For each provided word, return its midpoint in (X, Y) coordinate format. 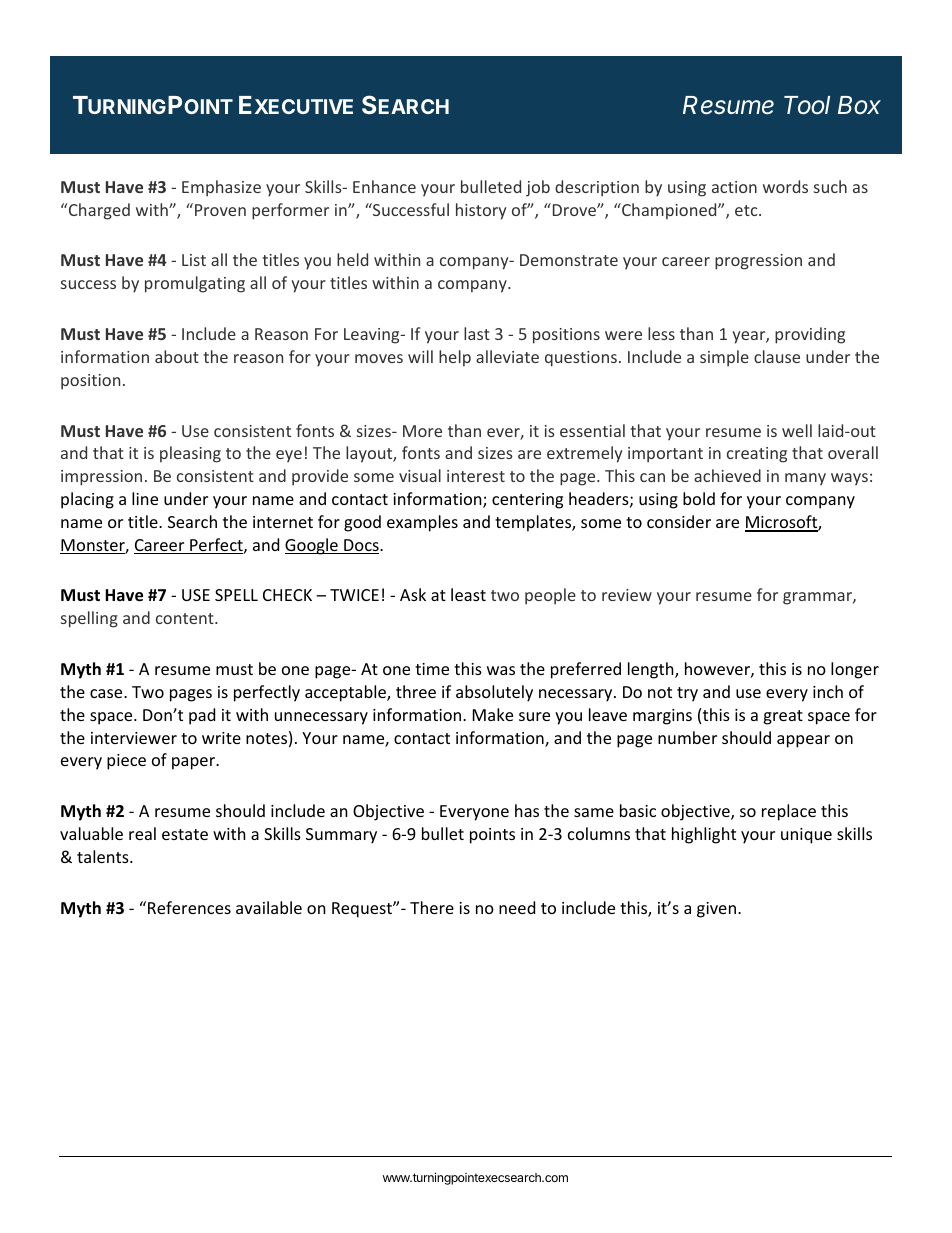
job (538, 188)
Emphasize (221, 188)
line (145, 498)
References (189, 907)
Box (859, 105)
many (805, 479)
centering (527, 501)
